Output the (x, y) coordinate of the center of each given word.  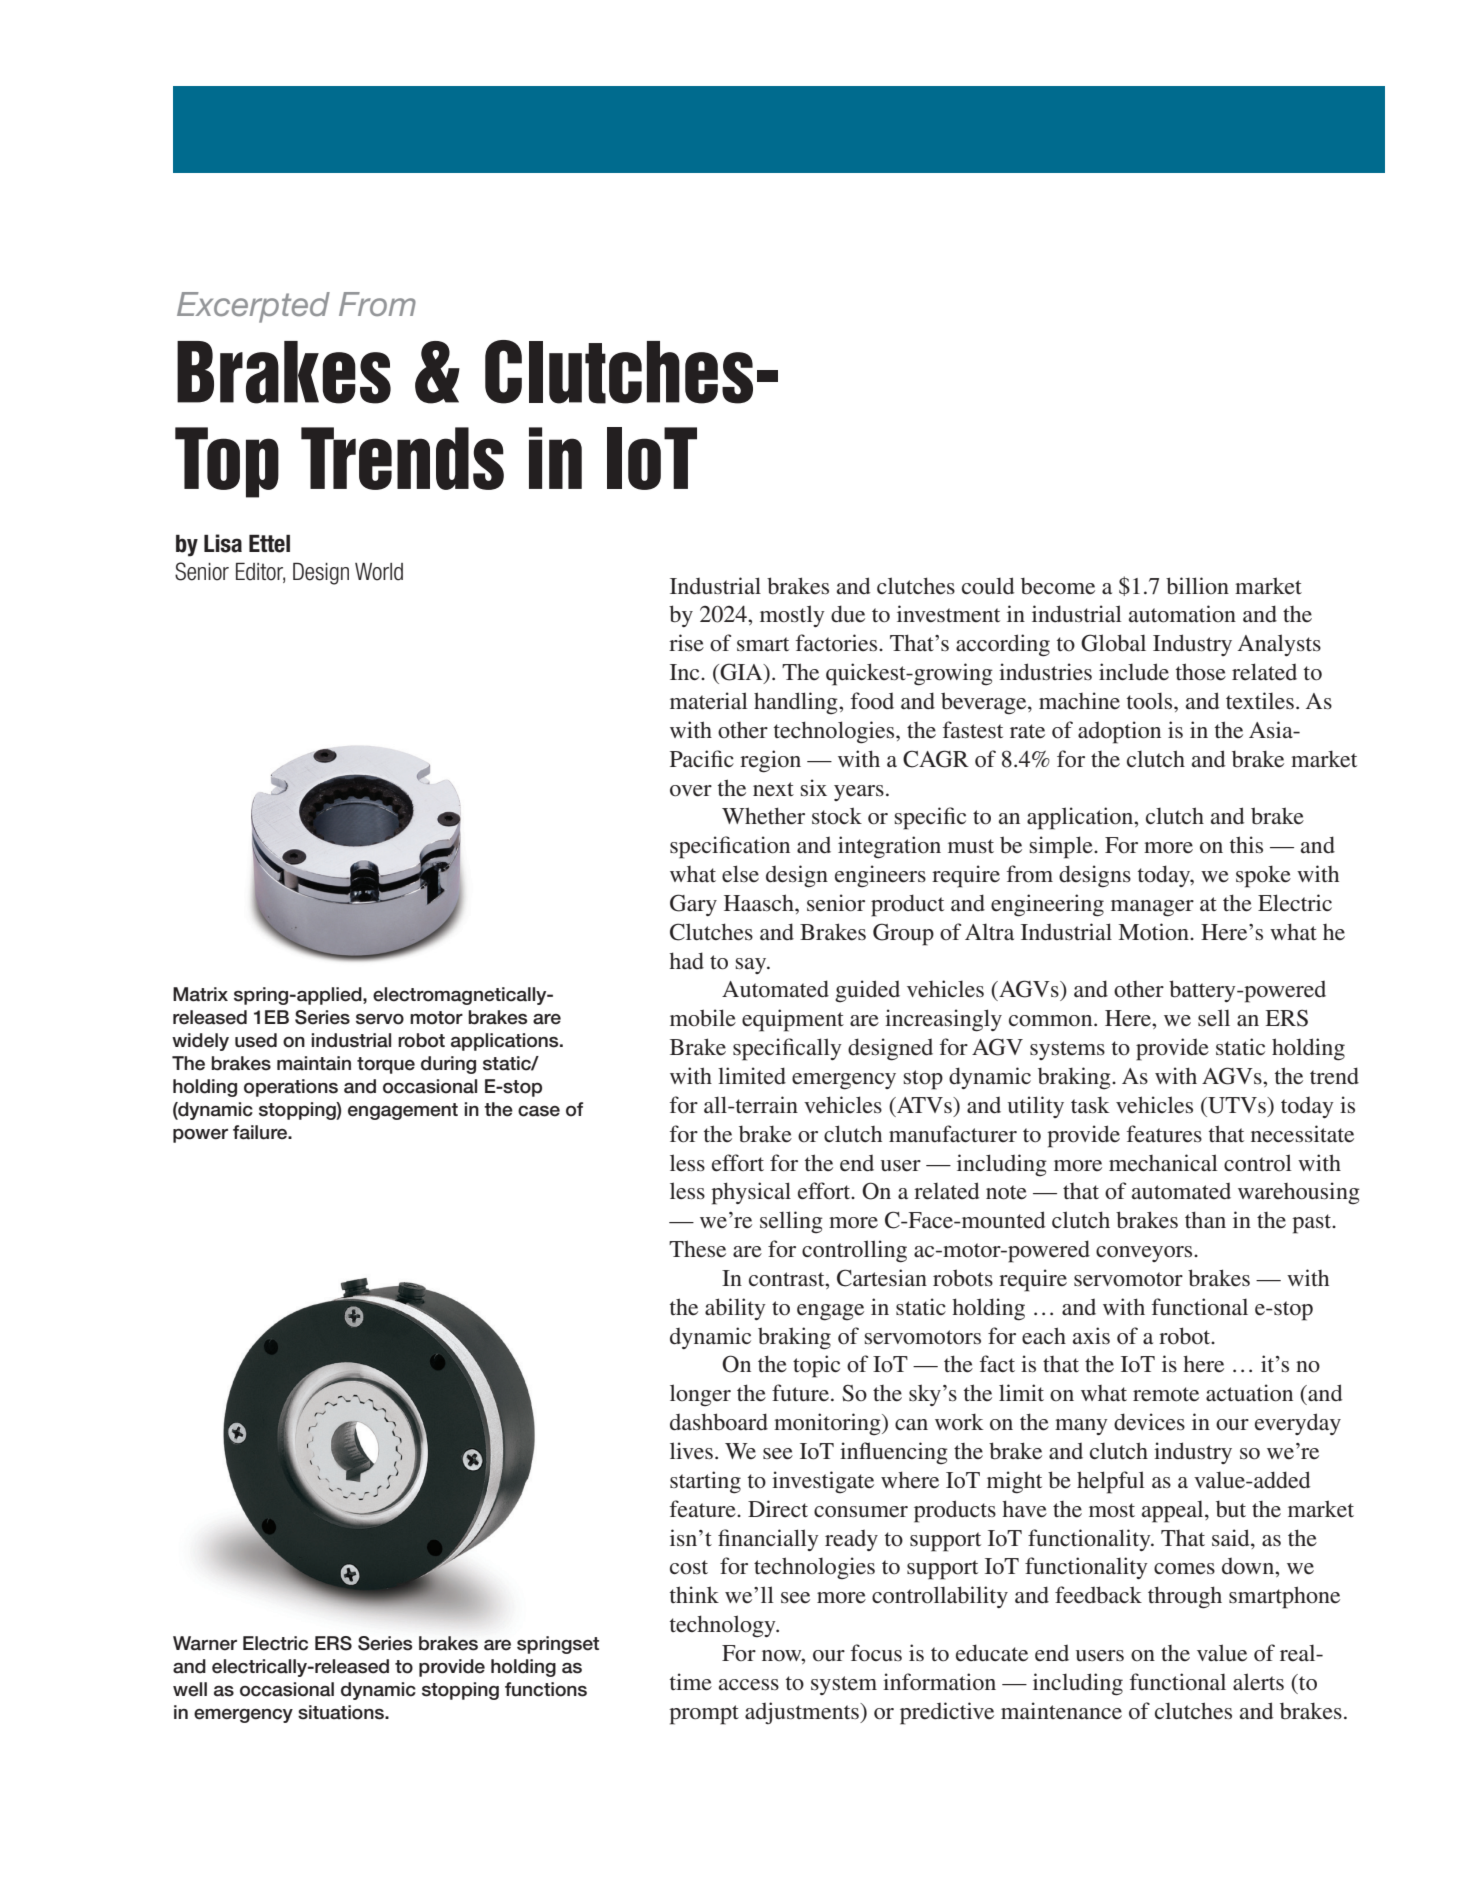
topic (816, 1366)
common (1052, 1021)
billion (1197, 586)
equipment (793, 1020)
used (256, 1040)
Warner (205, 1643)
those (1201, 672)
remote (1166, 1394)
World (379, 572)
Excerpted (253, 307)
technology (724, 1626)
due (848, 614)
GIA (741, 673)
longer (700, 1395)
